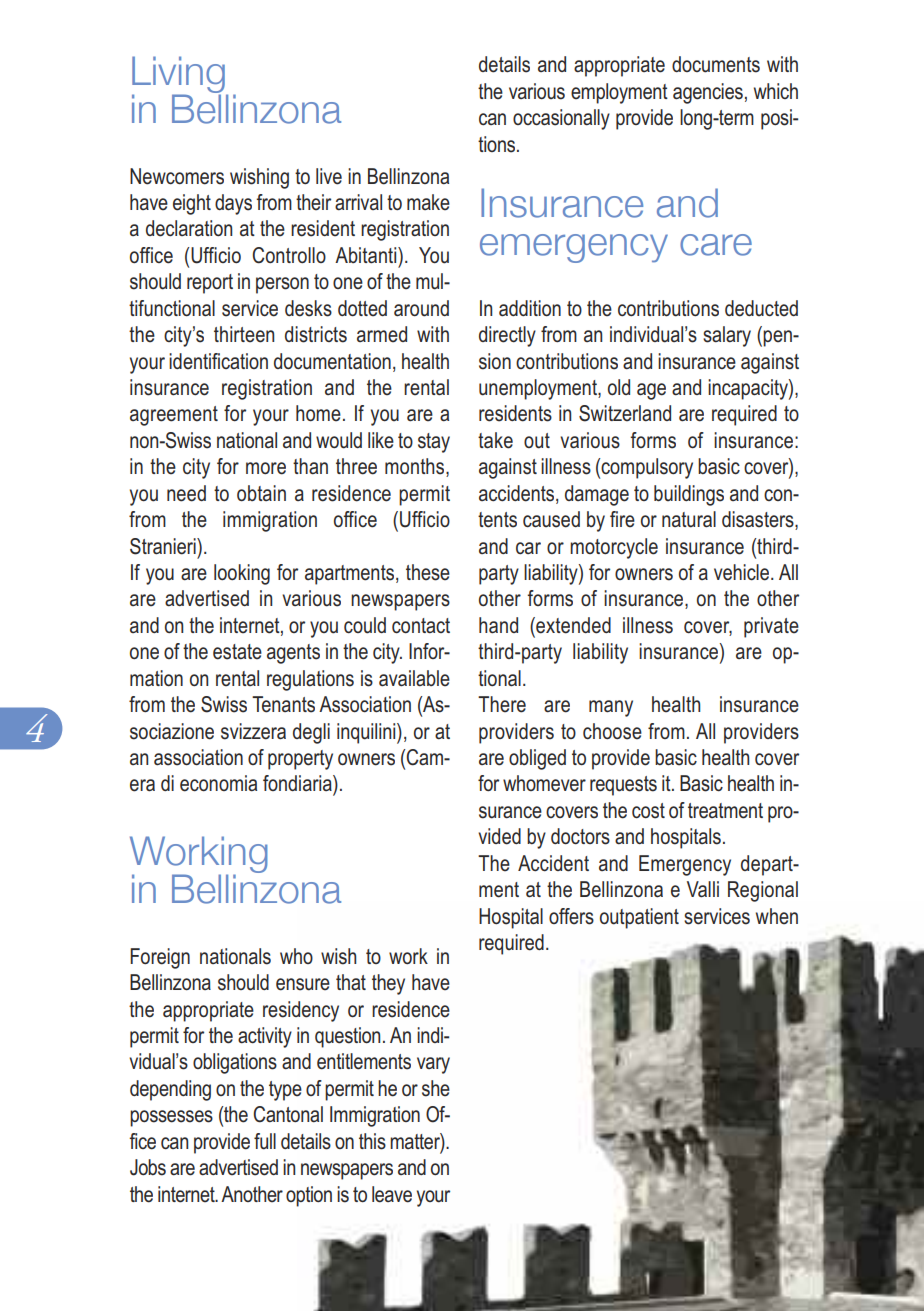 Image resolution: width=924 pixels, height=1311 pixels. Describe the element at coordinates (392, 1194) in the image. I see `leave` at that location.
